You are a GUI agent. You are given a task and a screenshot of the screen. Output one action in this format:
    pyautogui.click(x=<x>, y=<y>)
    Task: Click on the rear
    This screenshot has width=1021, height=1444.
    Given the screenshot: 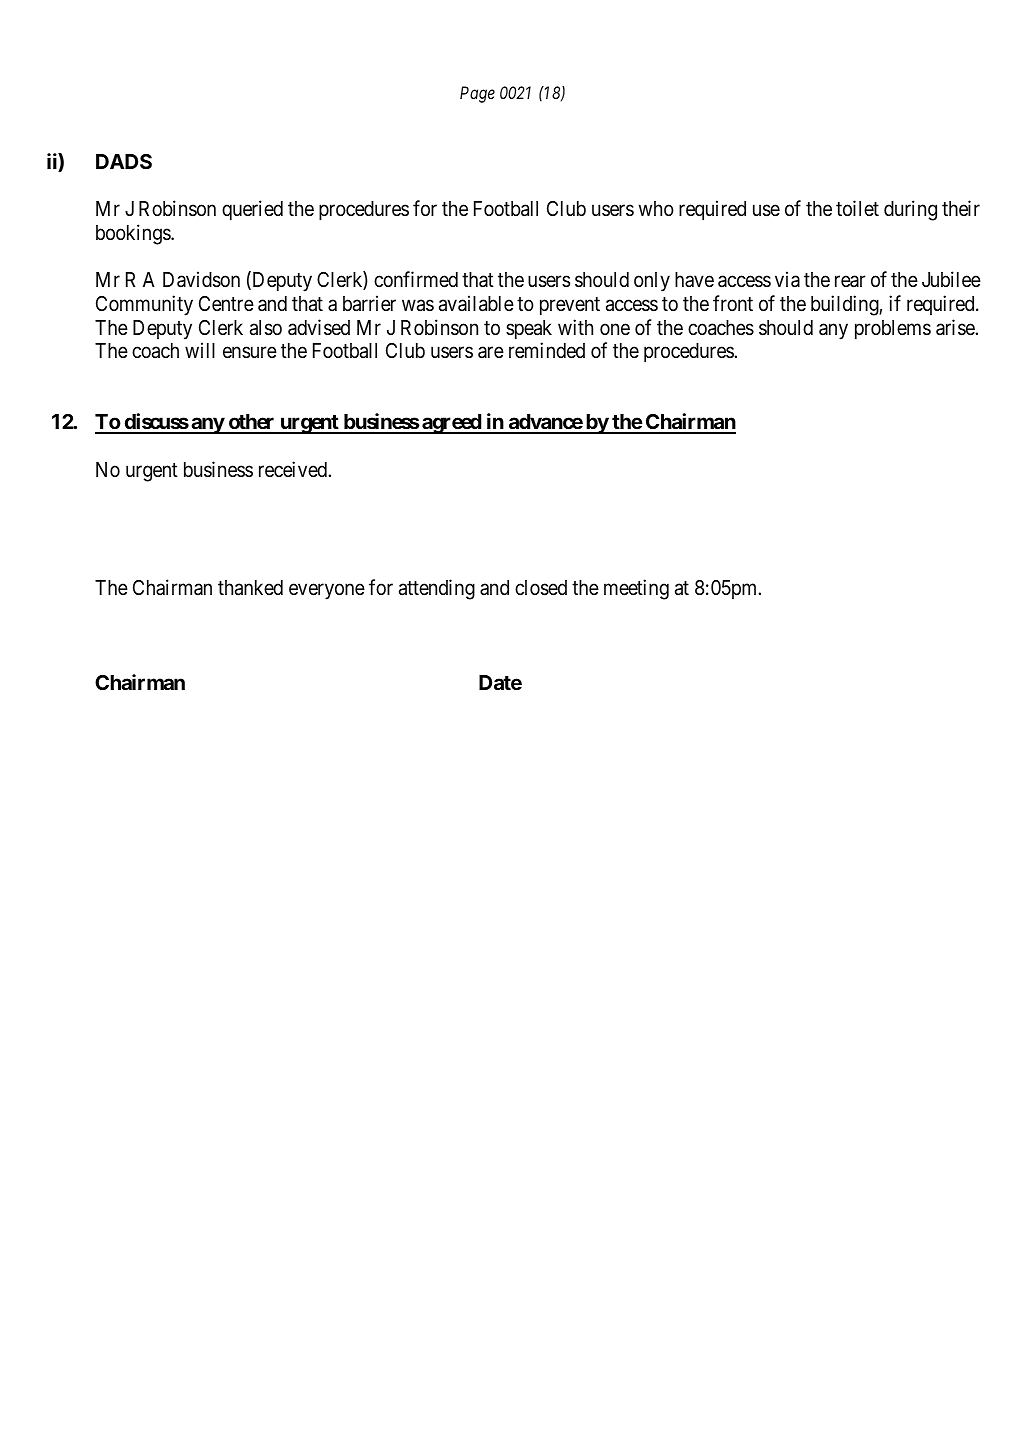 What is the action you would take?
    pyautogui.click(x=850, y=282)
